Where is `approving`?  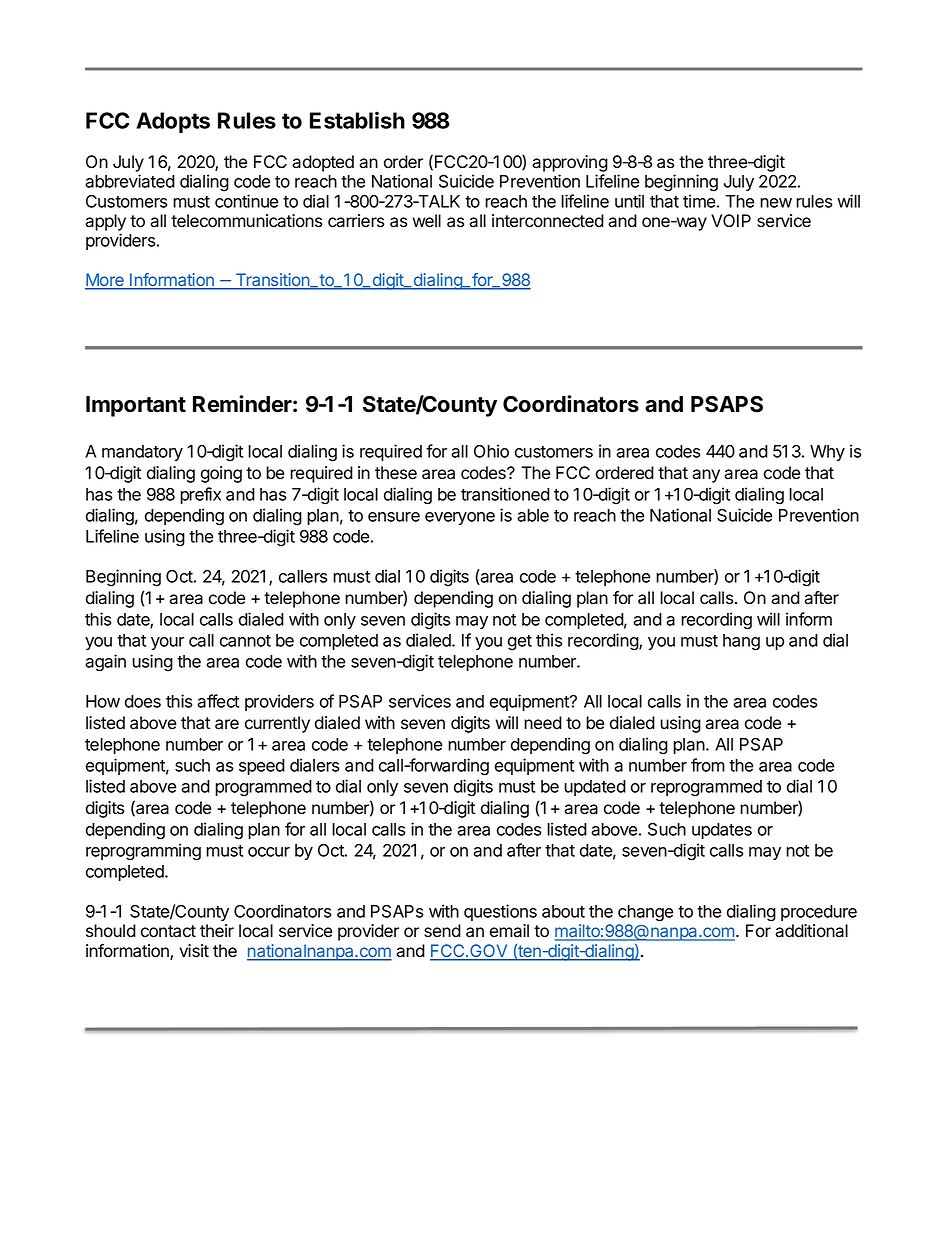 approving is located at coordinates (570, 163).
